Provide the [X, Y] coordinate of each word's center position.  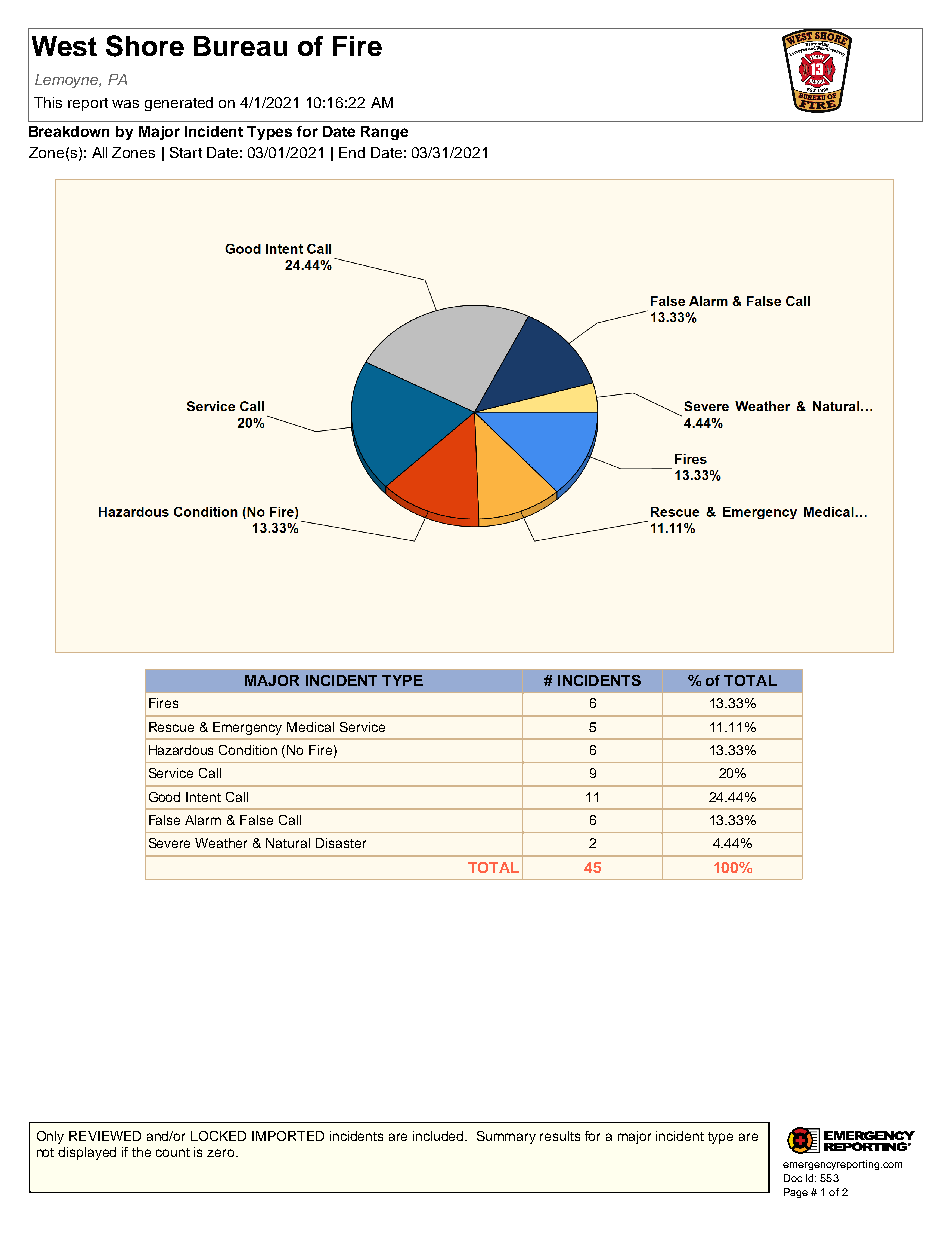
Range [384, 133]
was [125, 104]
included [440, 1136]
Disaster [341, 843]
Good [164, 797]
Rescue [171, 727]
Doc [793, 1178]
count [173, 1152]
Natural [288, 843]
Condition [248, 750]
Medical [310, 727]
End [352, 152]
